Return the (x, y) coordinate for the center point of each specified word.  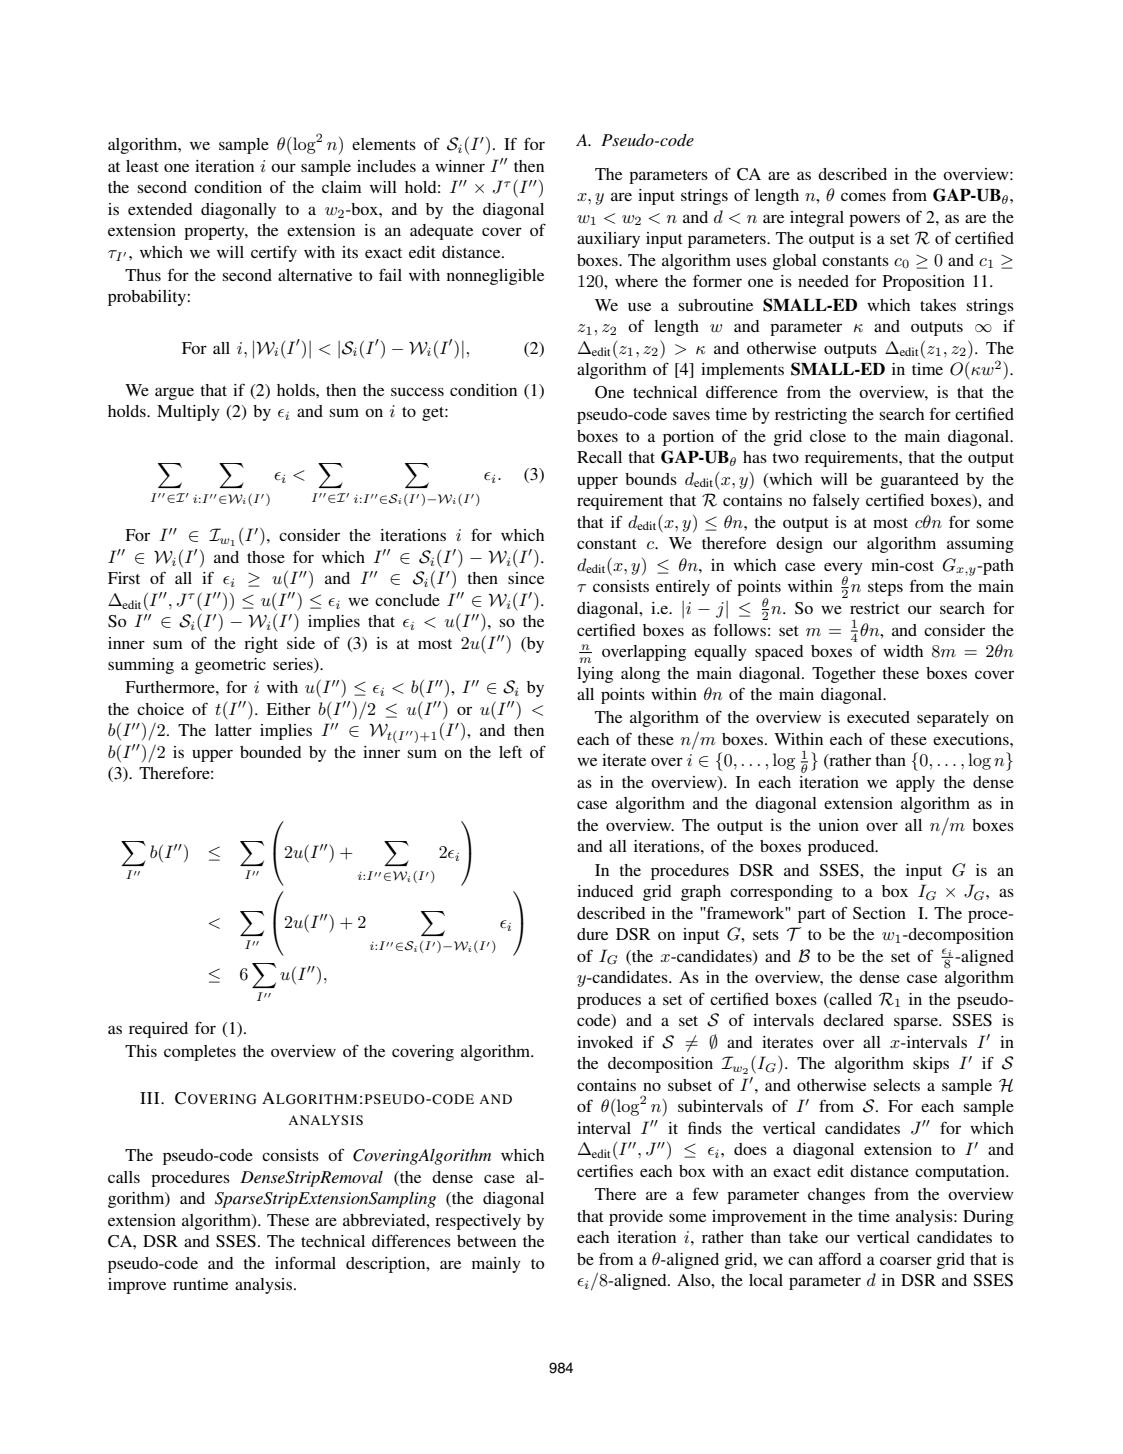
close (828, 436)
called (850, 999)
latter (233, 730)
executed (878, 717)
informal (305, 1262)
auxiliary (608, 240)
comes (863, 196)
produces (609, 1001)
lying (595, 675)
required (158, 1030)
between (486, 1241)
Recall (599, 457)
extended (160, 209)
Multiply (188, 413)
